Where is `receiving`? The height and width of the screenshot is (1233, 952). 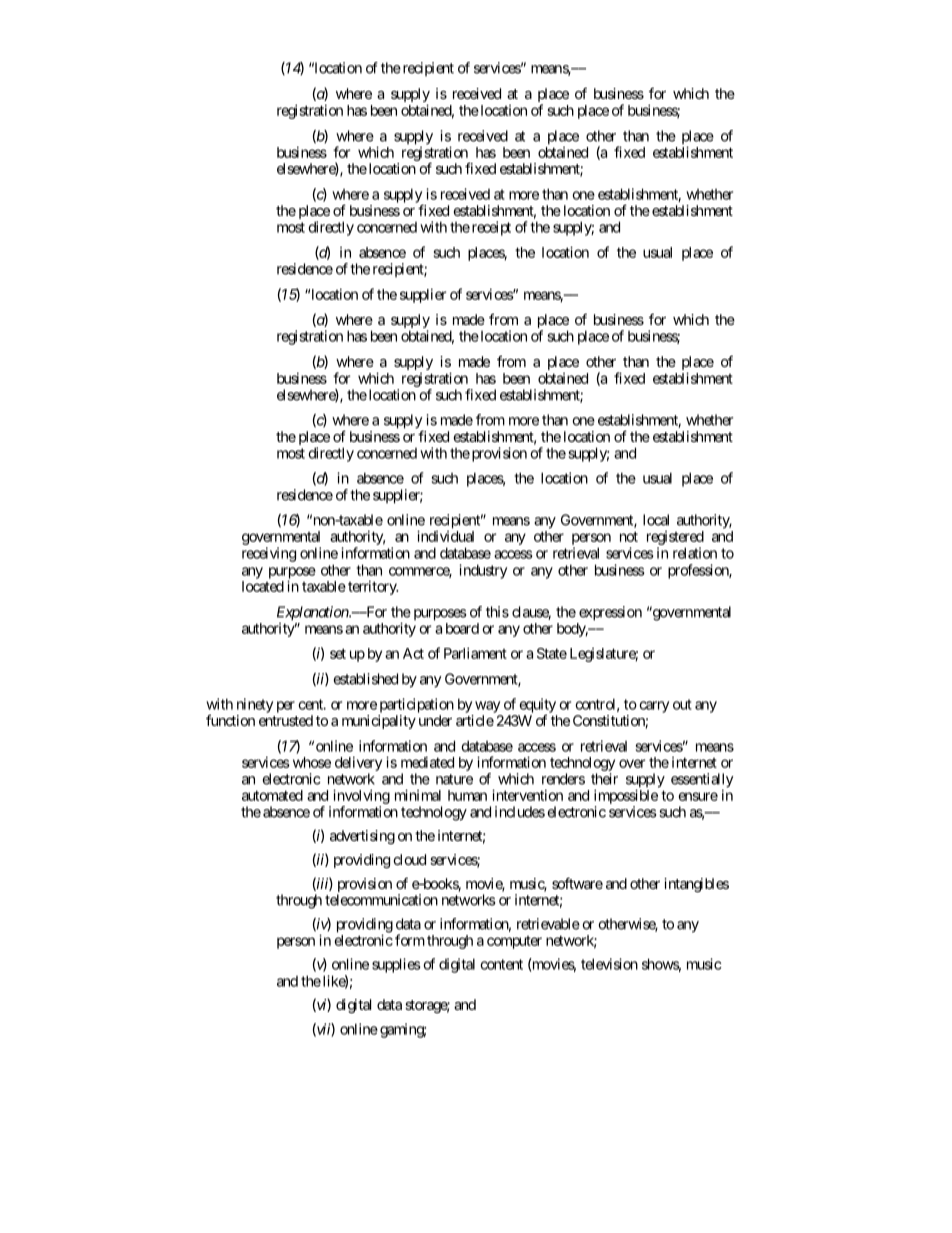
receiving is located at coordinates (269, 554).
